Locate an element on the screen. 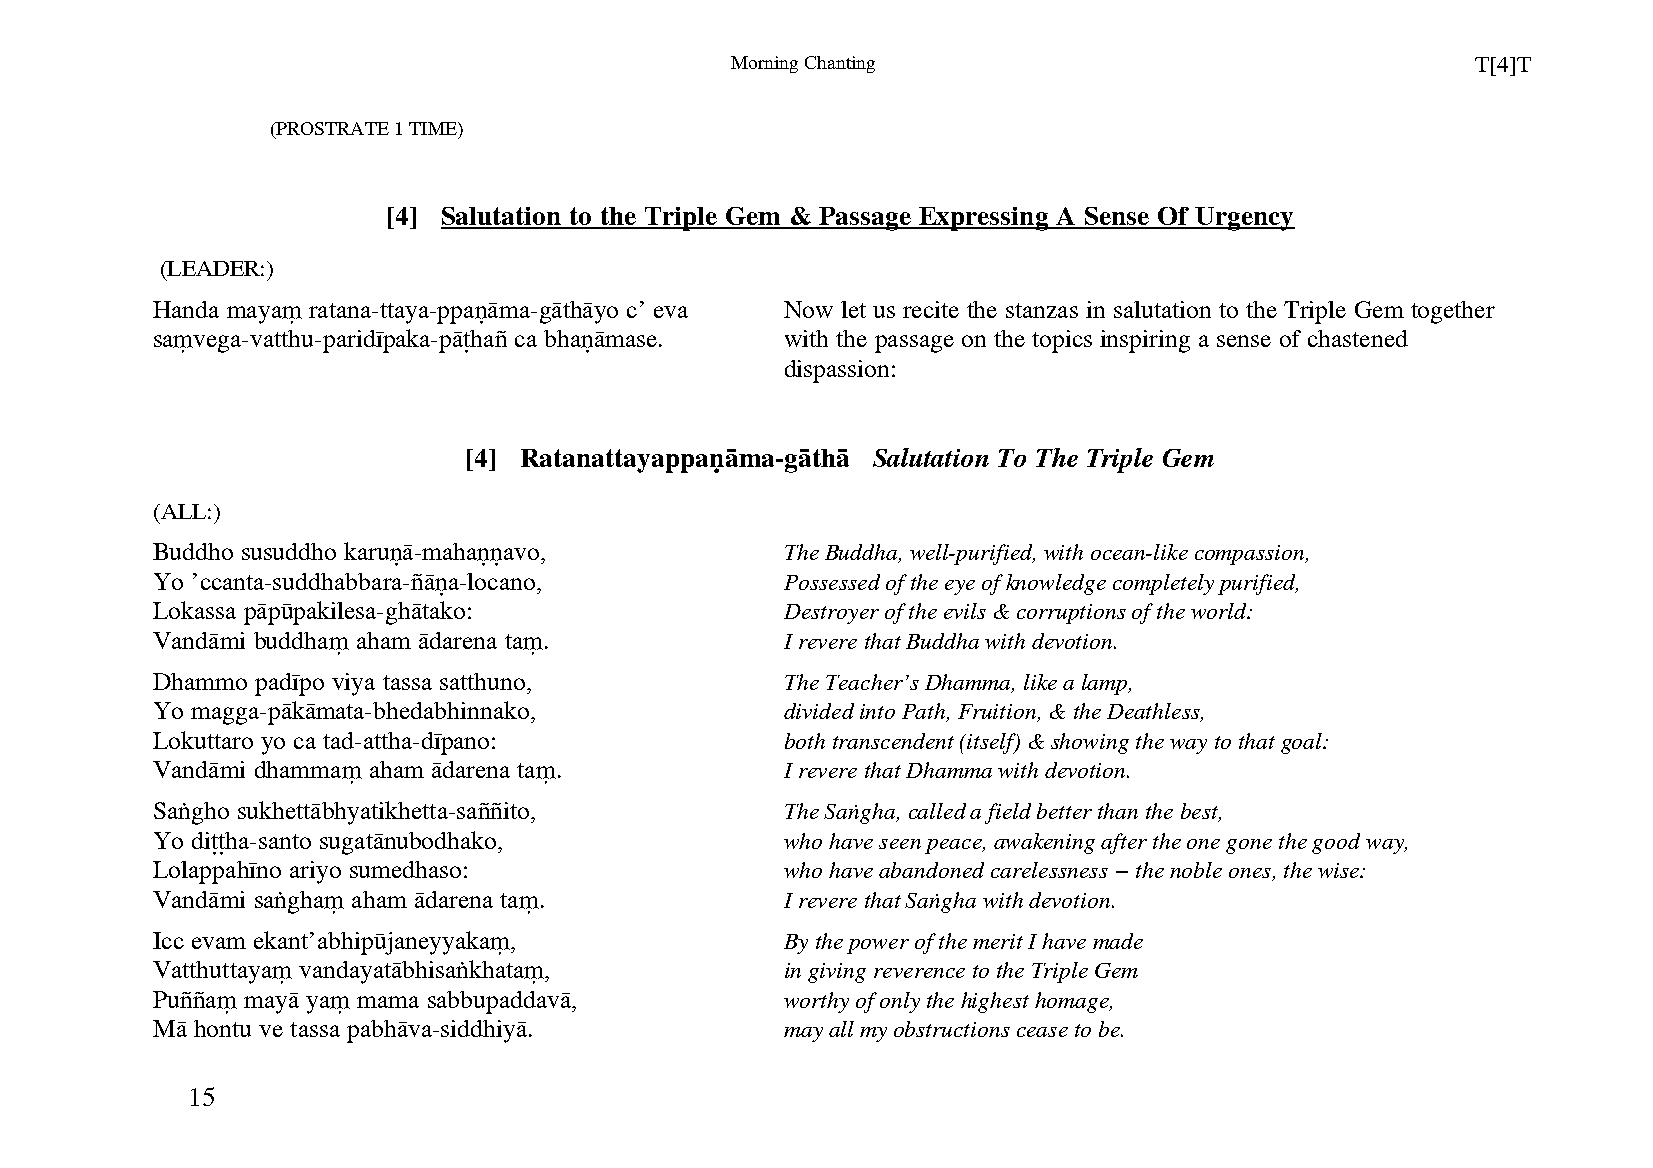 This screenshot has width=1653, height=1168. Destroyer is located at coordinates (831, 614).
